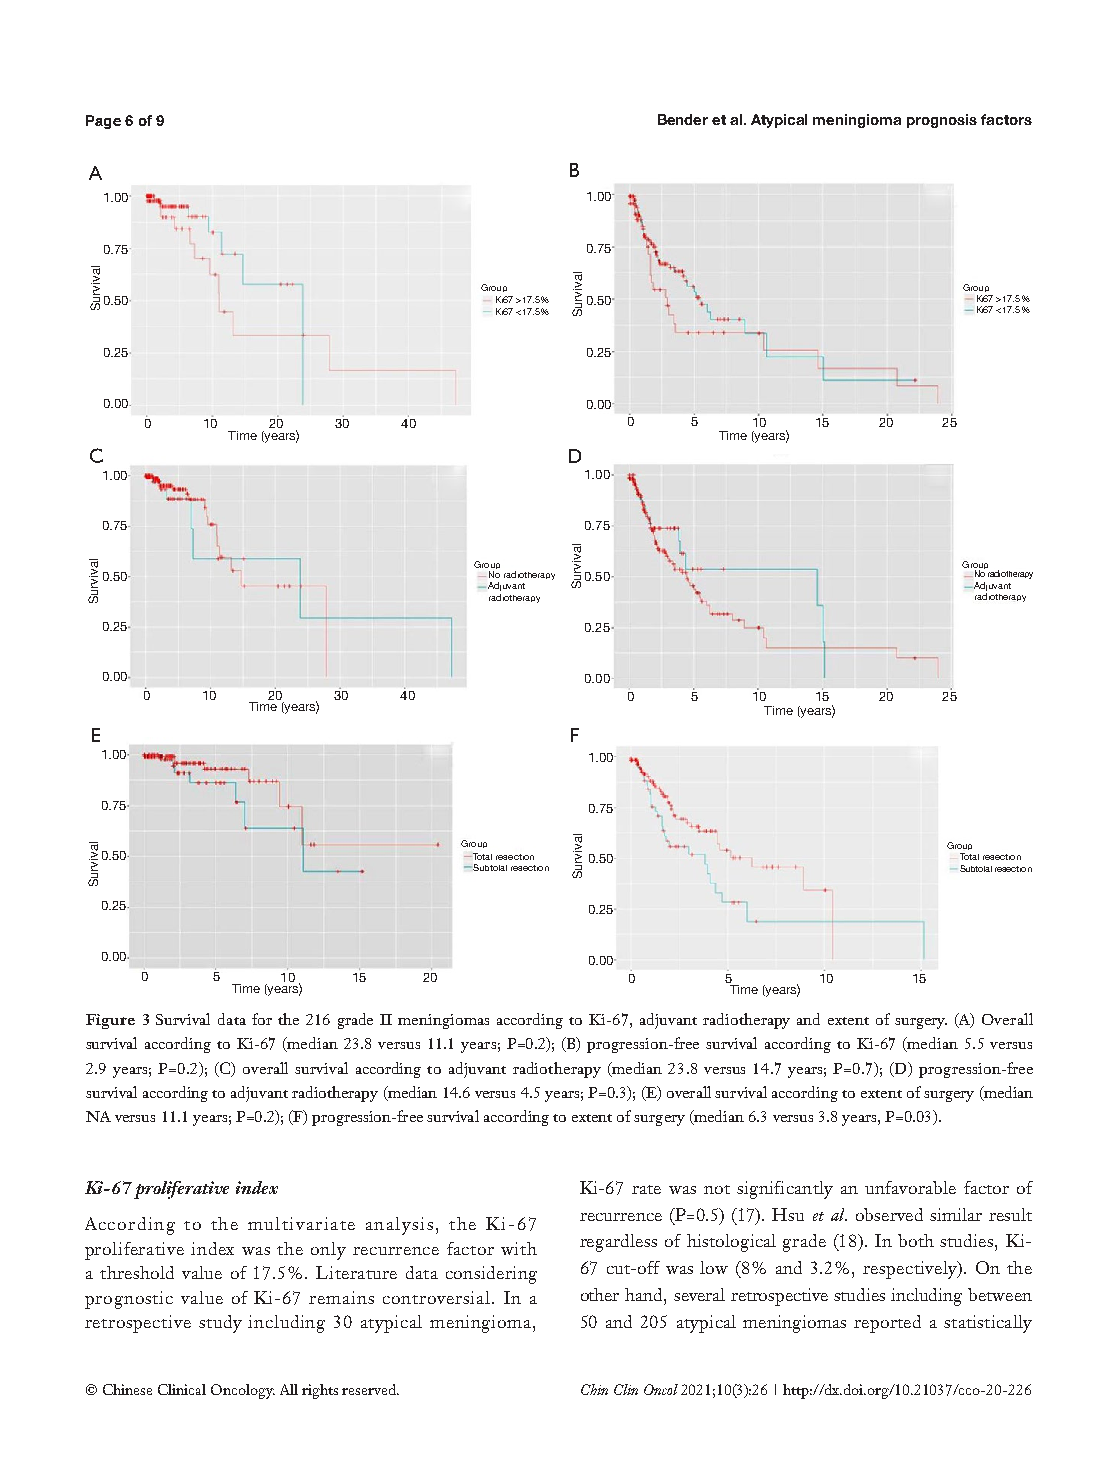 The image size is (1117, 1462). What do you see at coordinates (262, 1019) in the screenshot?
I see `for` at bounding box center [262, 1019].
